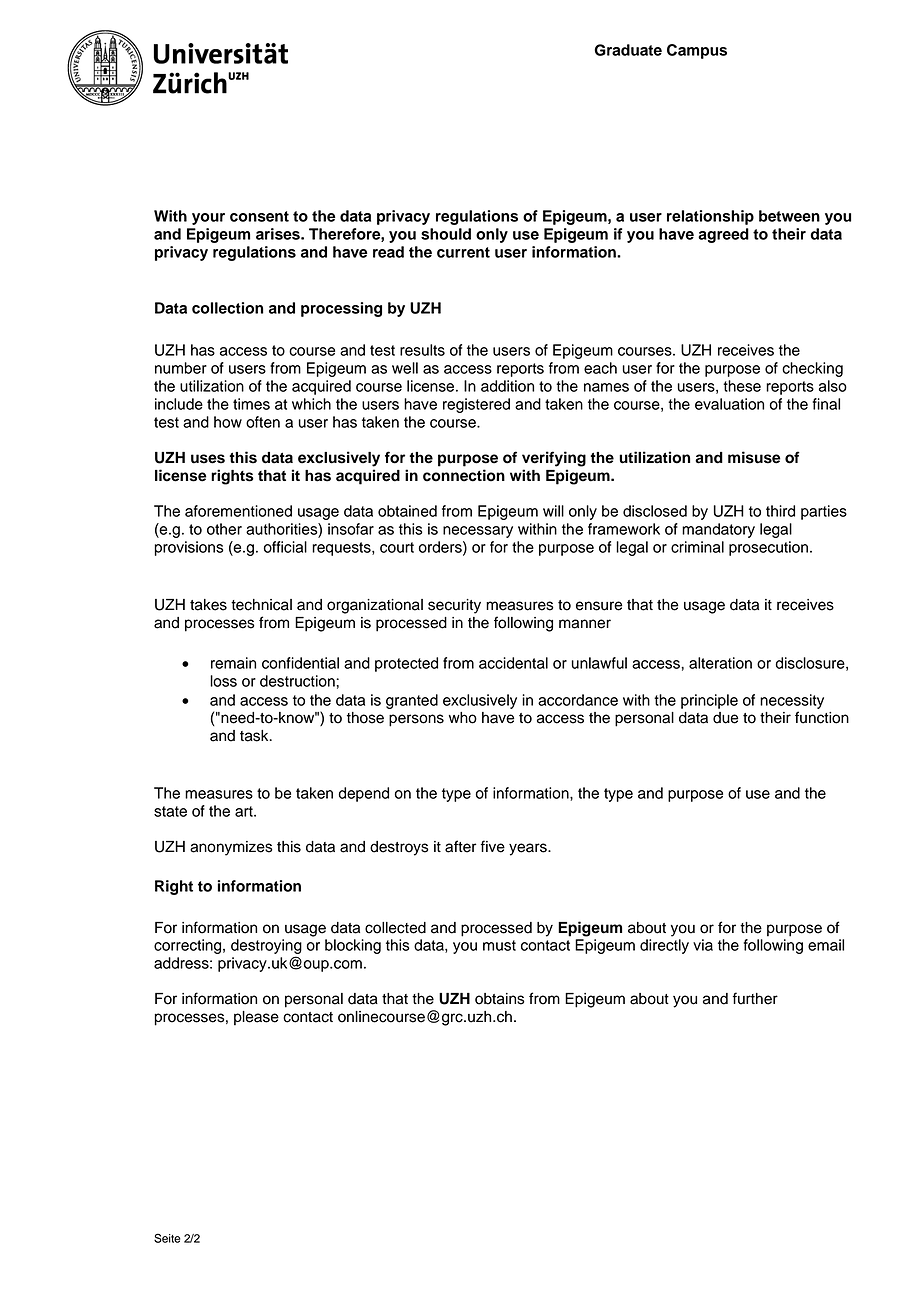 Image resolution: width=924 pixels, height=1308 pixels. What do you see at coordinates (513, 663) in the screenshot?
I see `accidental` at bounding box center [513, 663].
